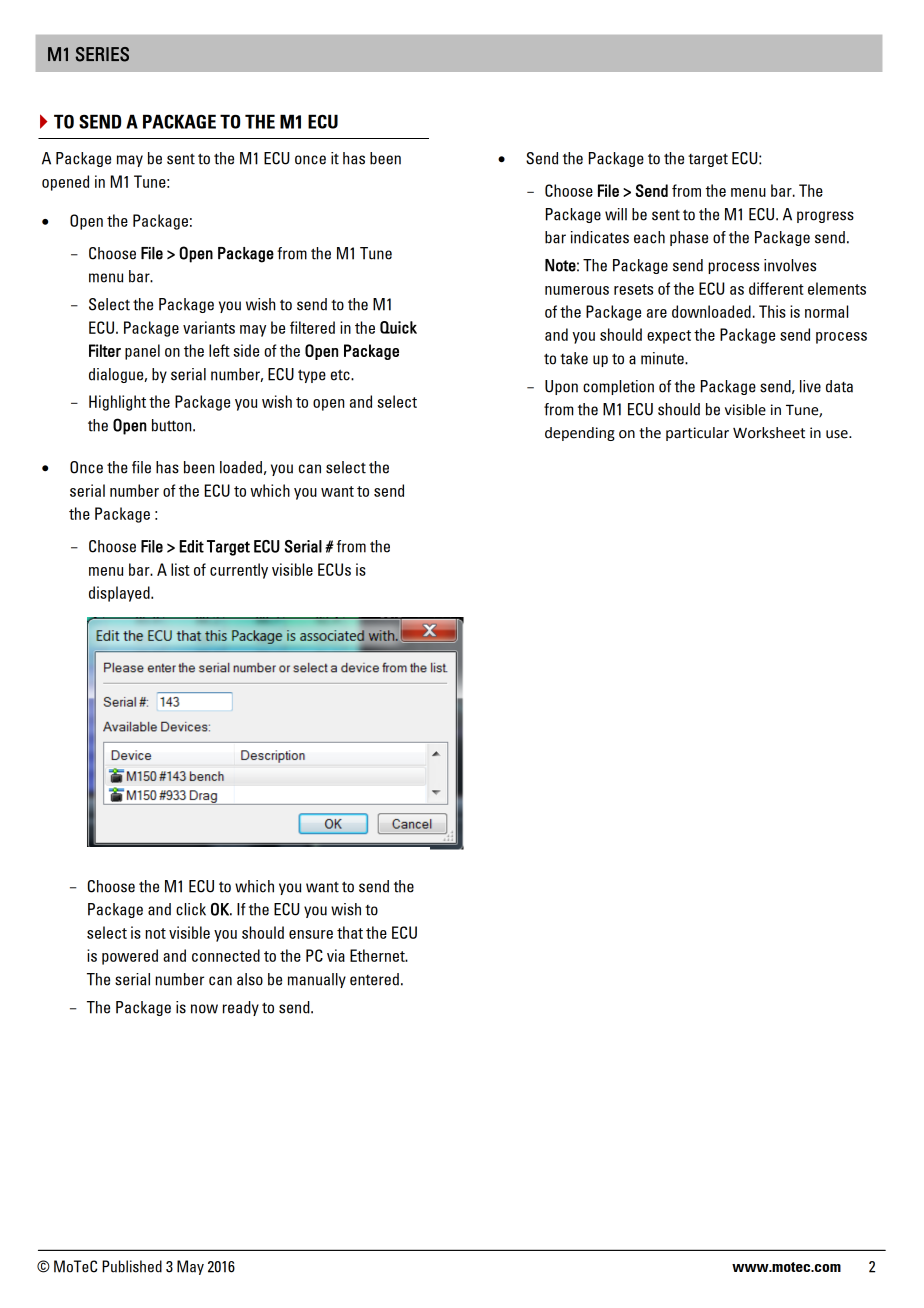 This image has height=1308, width=924. I want to click on Published, so click(132, 1266).
